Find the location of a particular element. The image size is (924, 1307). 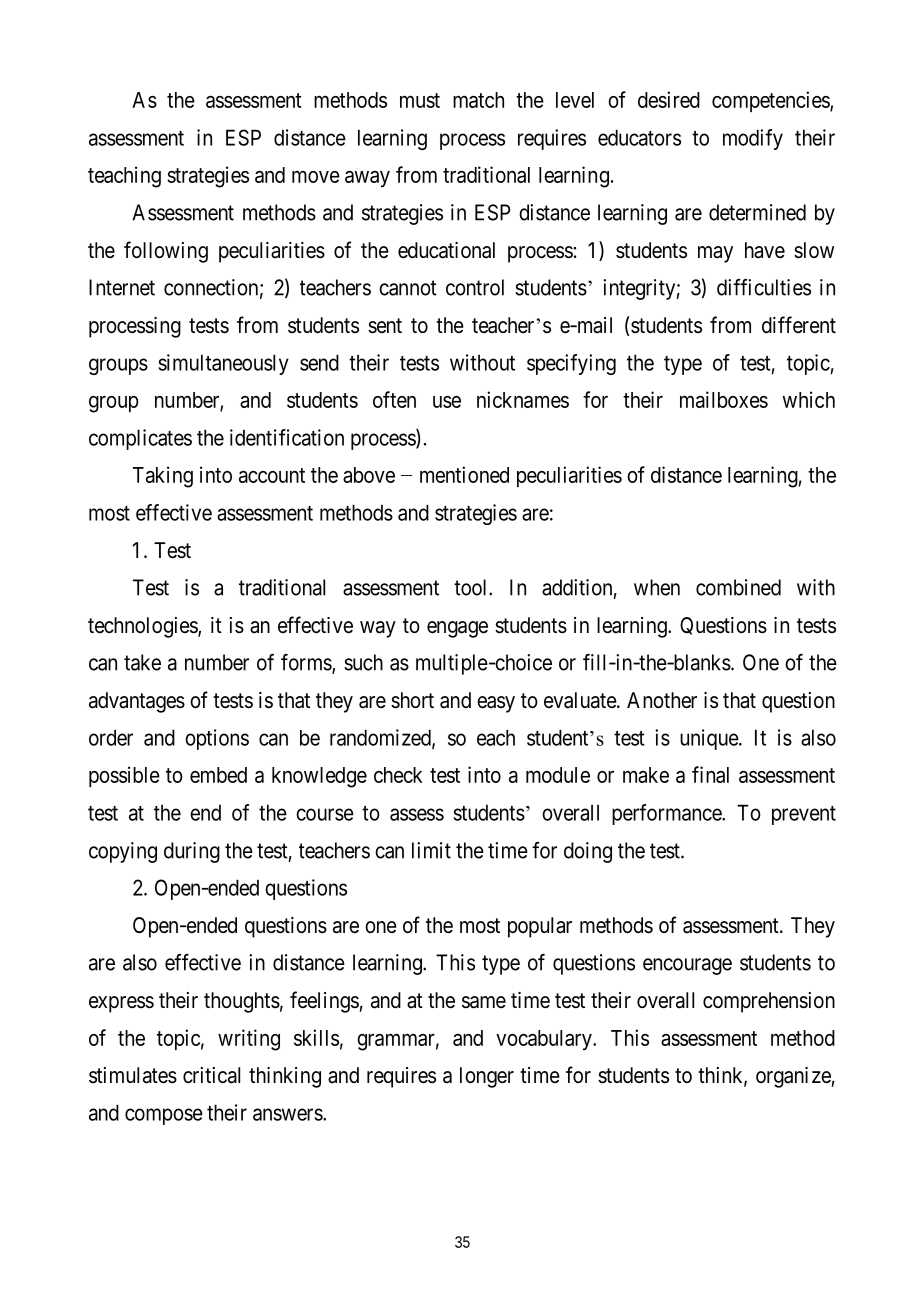

critical is located at coordinates (211, 1075).
